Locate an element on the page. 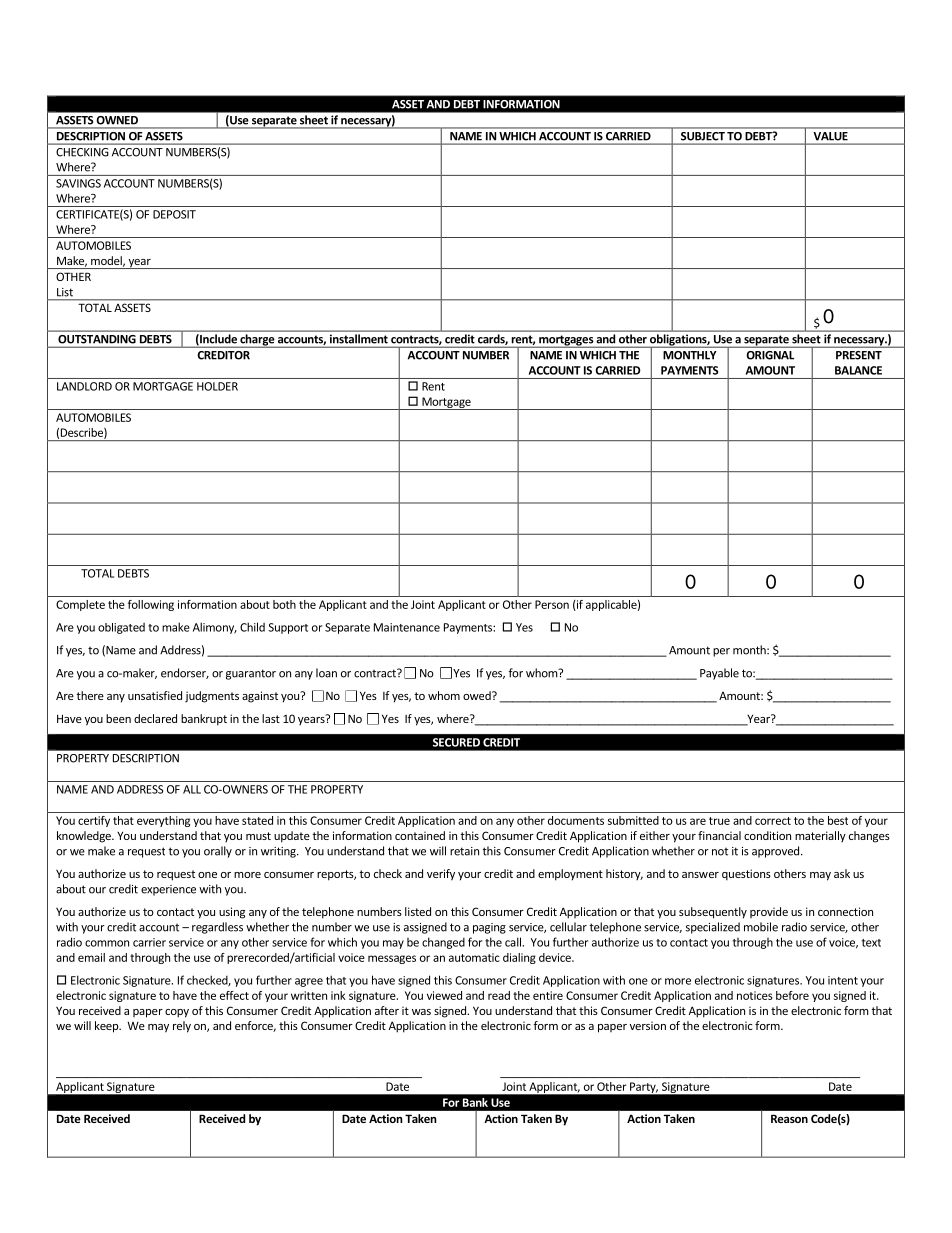  questions is located at coordinates (746, 875).
